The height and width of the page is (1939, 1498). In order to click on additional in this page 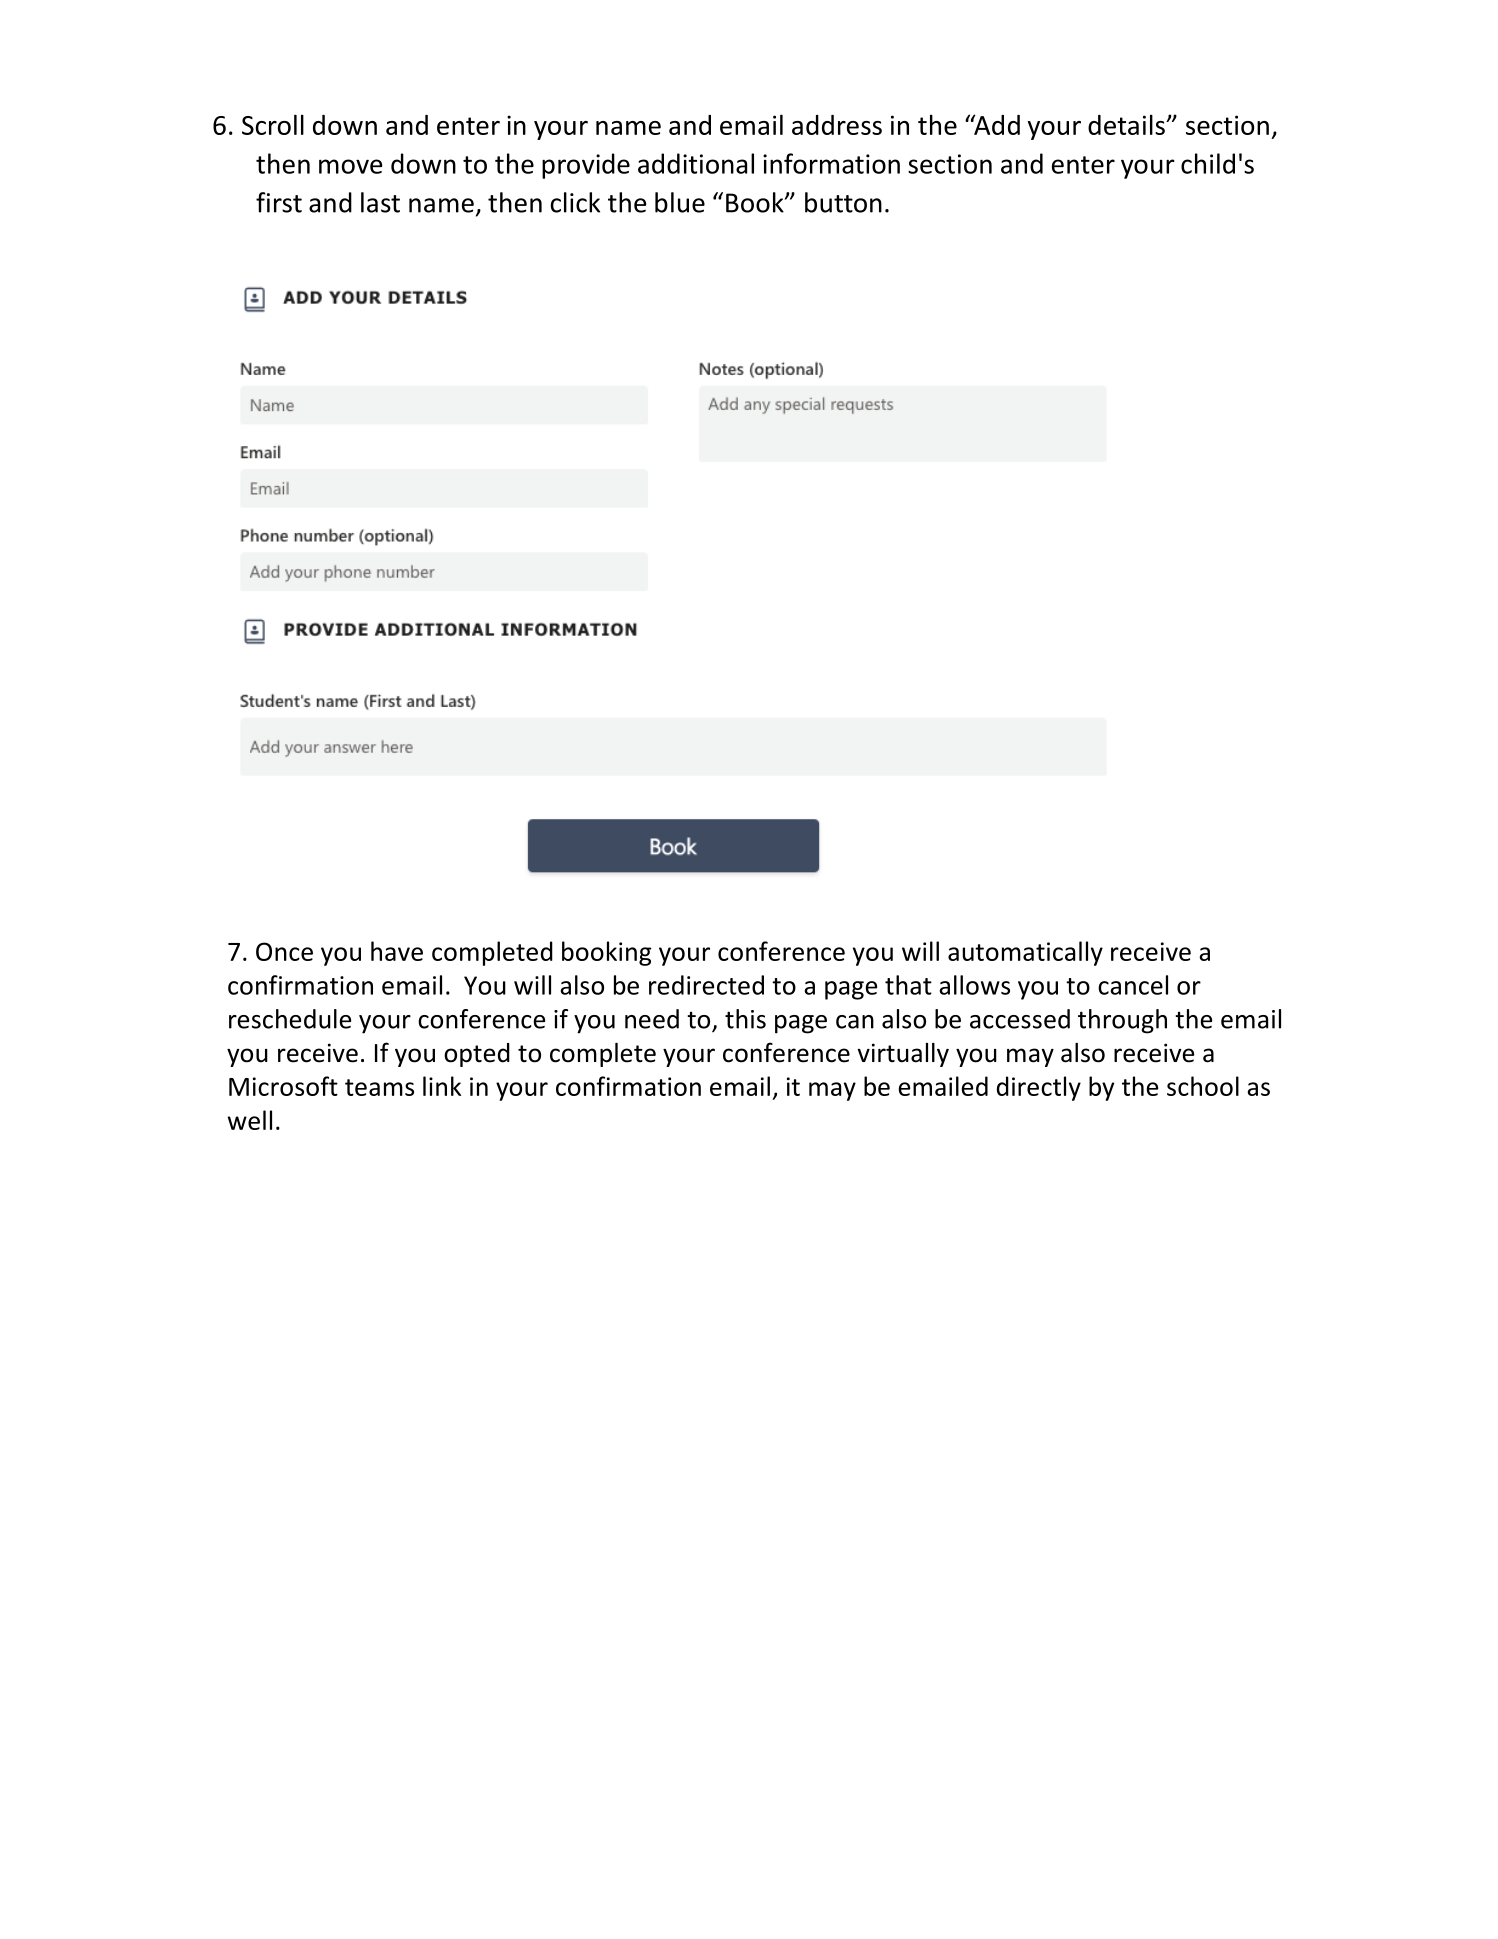, I will do `click(696, 163)`.
